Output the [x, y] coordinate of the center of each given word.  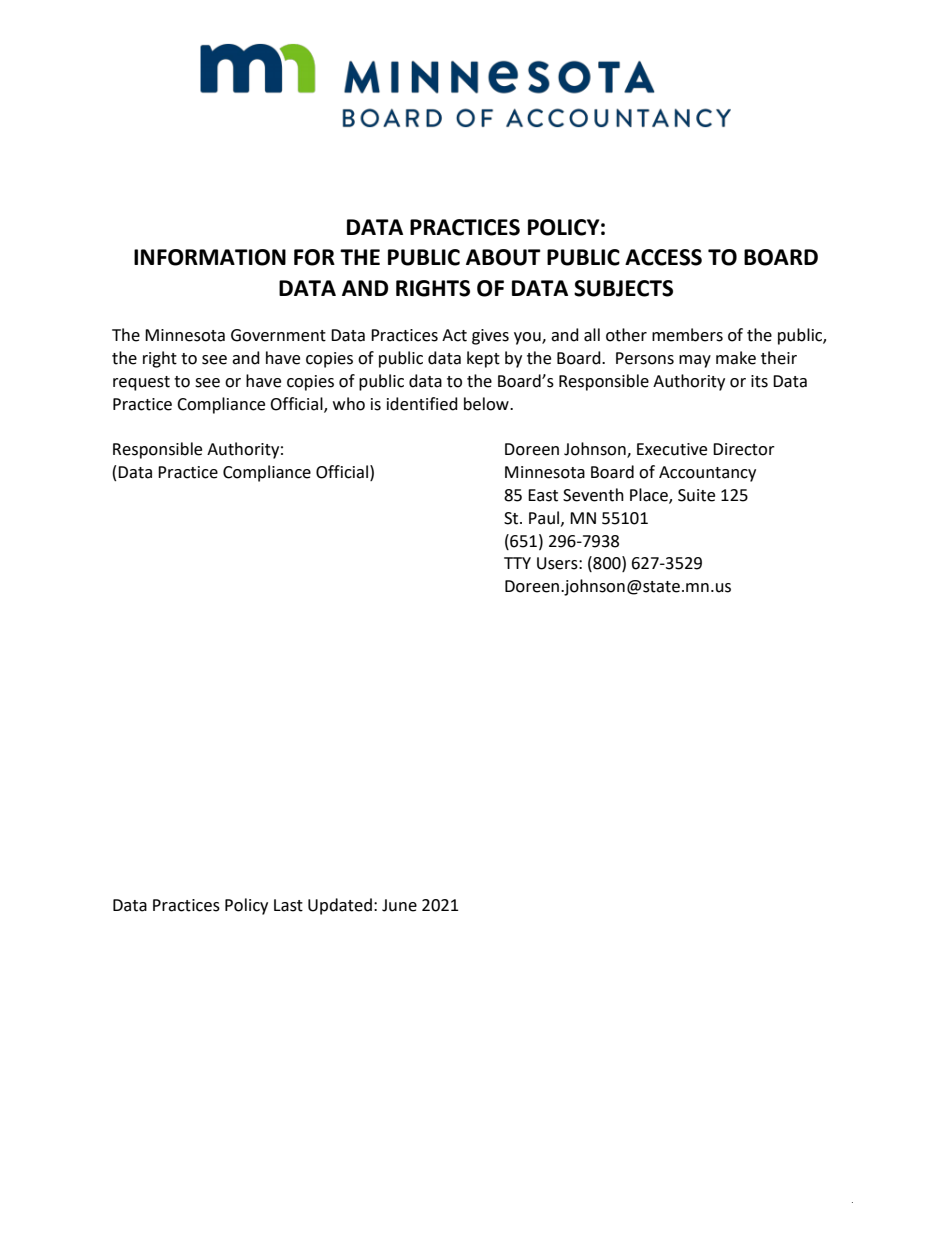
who [349, 404]
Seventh [593, 495]
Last [288, 905]
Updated [340, 906]
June [399, 905]
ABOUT [503, 257]
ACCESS [663, 257]
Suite [696, 495]
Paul [545, 518]
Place [650, 496]
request [141, 383]
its [759, 381]
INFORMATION [210, 257]
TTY [517, 563]
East [543, 495]
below [487, 404]
